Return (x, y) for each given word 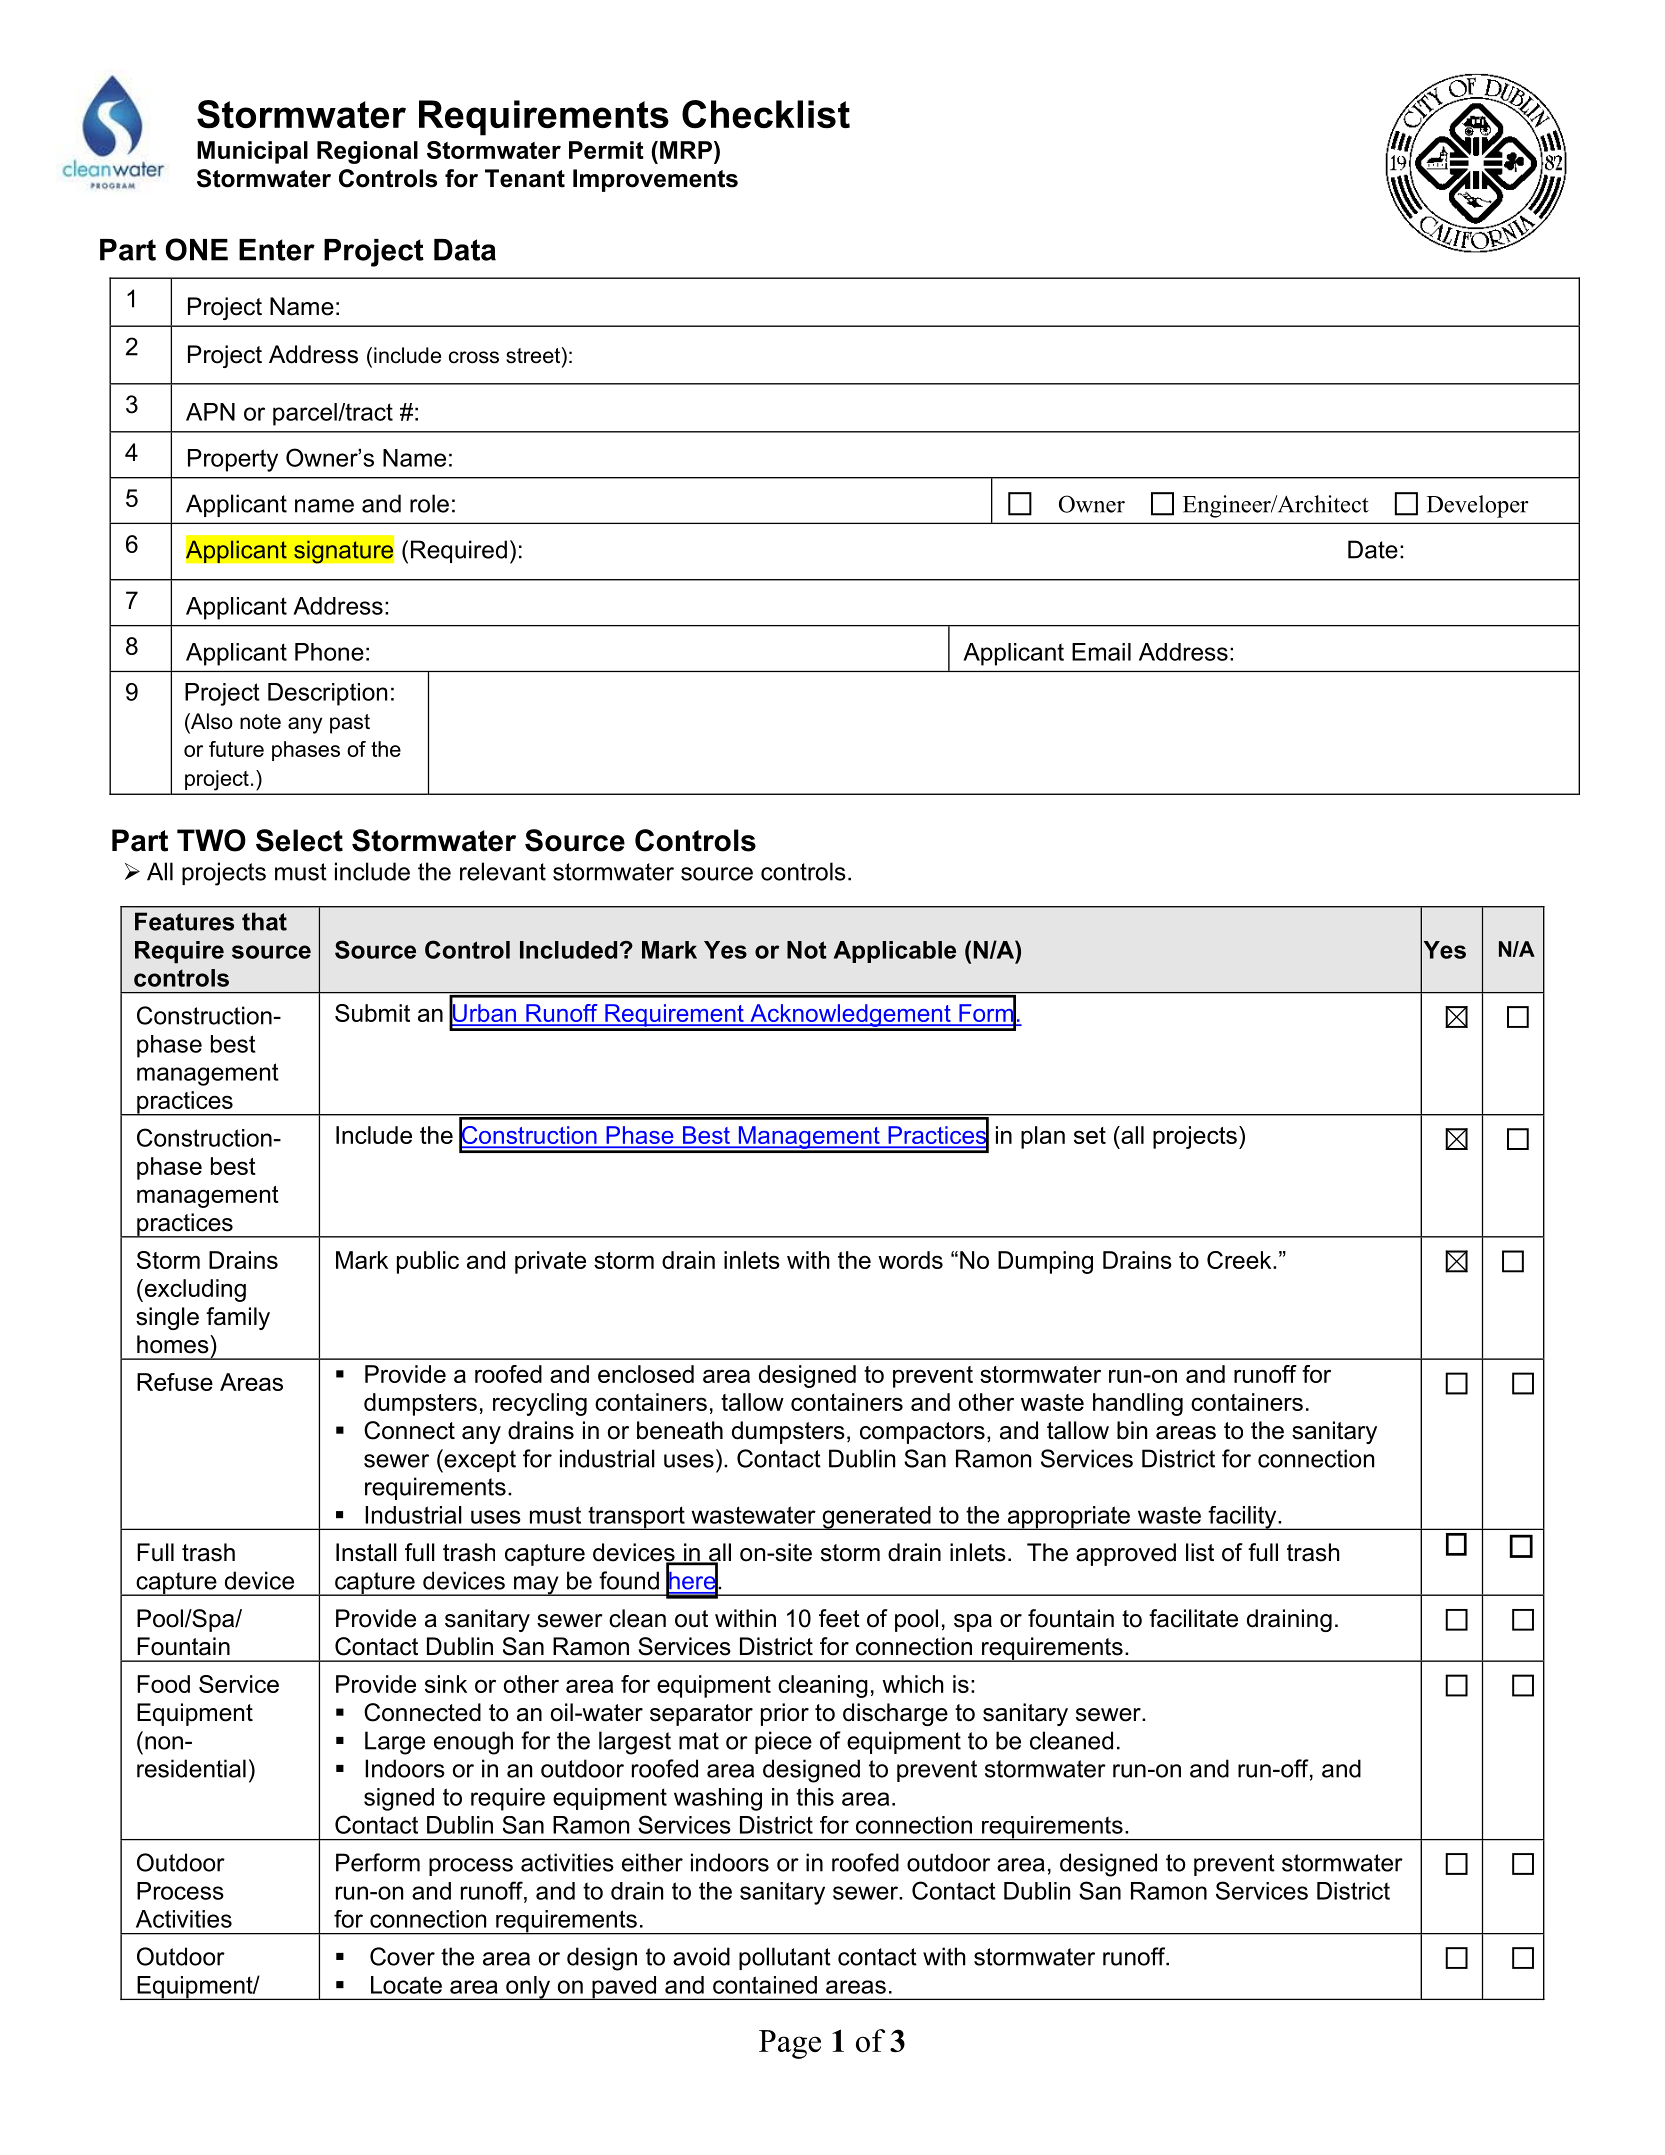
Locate (406, 1985)
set (1090, 1135)
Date (1373, 549)
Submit (372, 1013)
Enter (277, 250)
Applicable (895, 952)
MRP (686, 150)
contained (765, 1985)
